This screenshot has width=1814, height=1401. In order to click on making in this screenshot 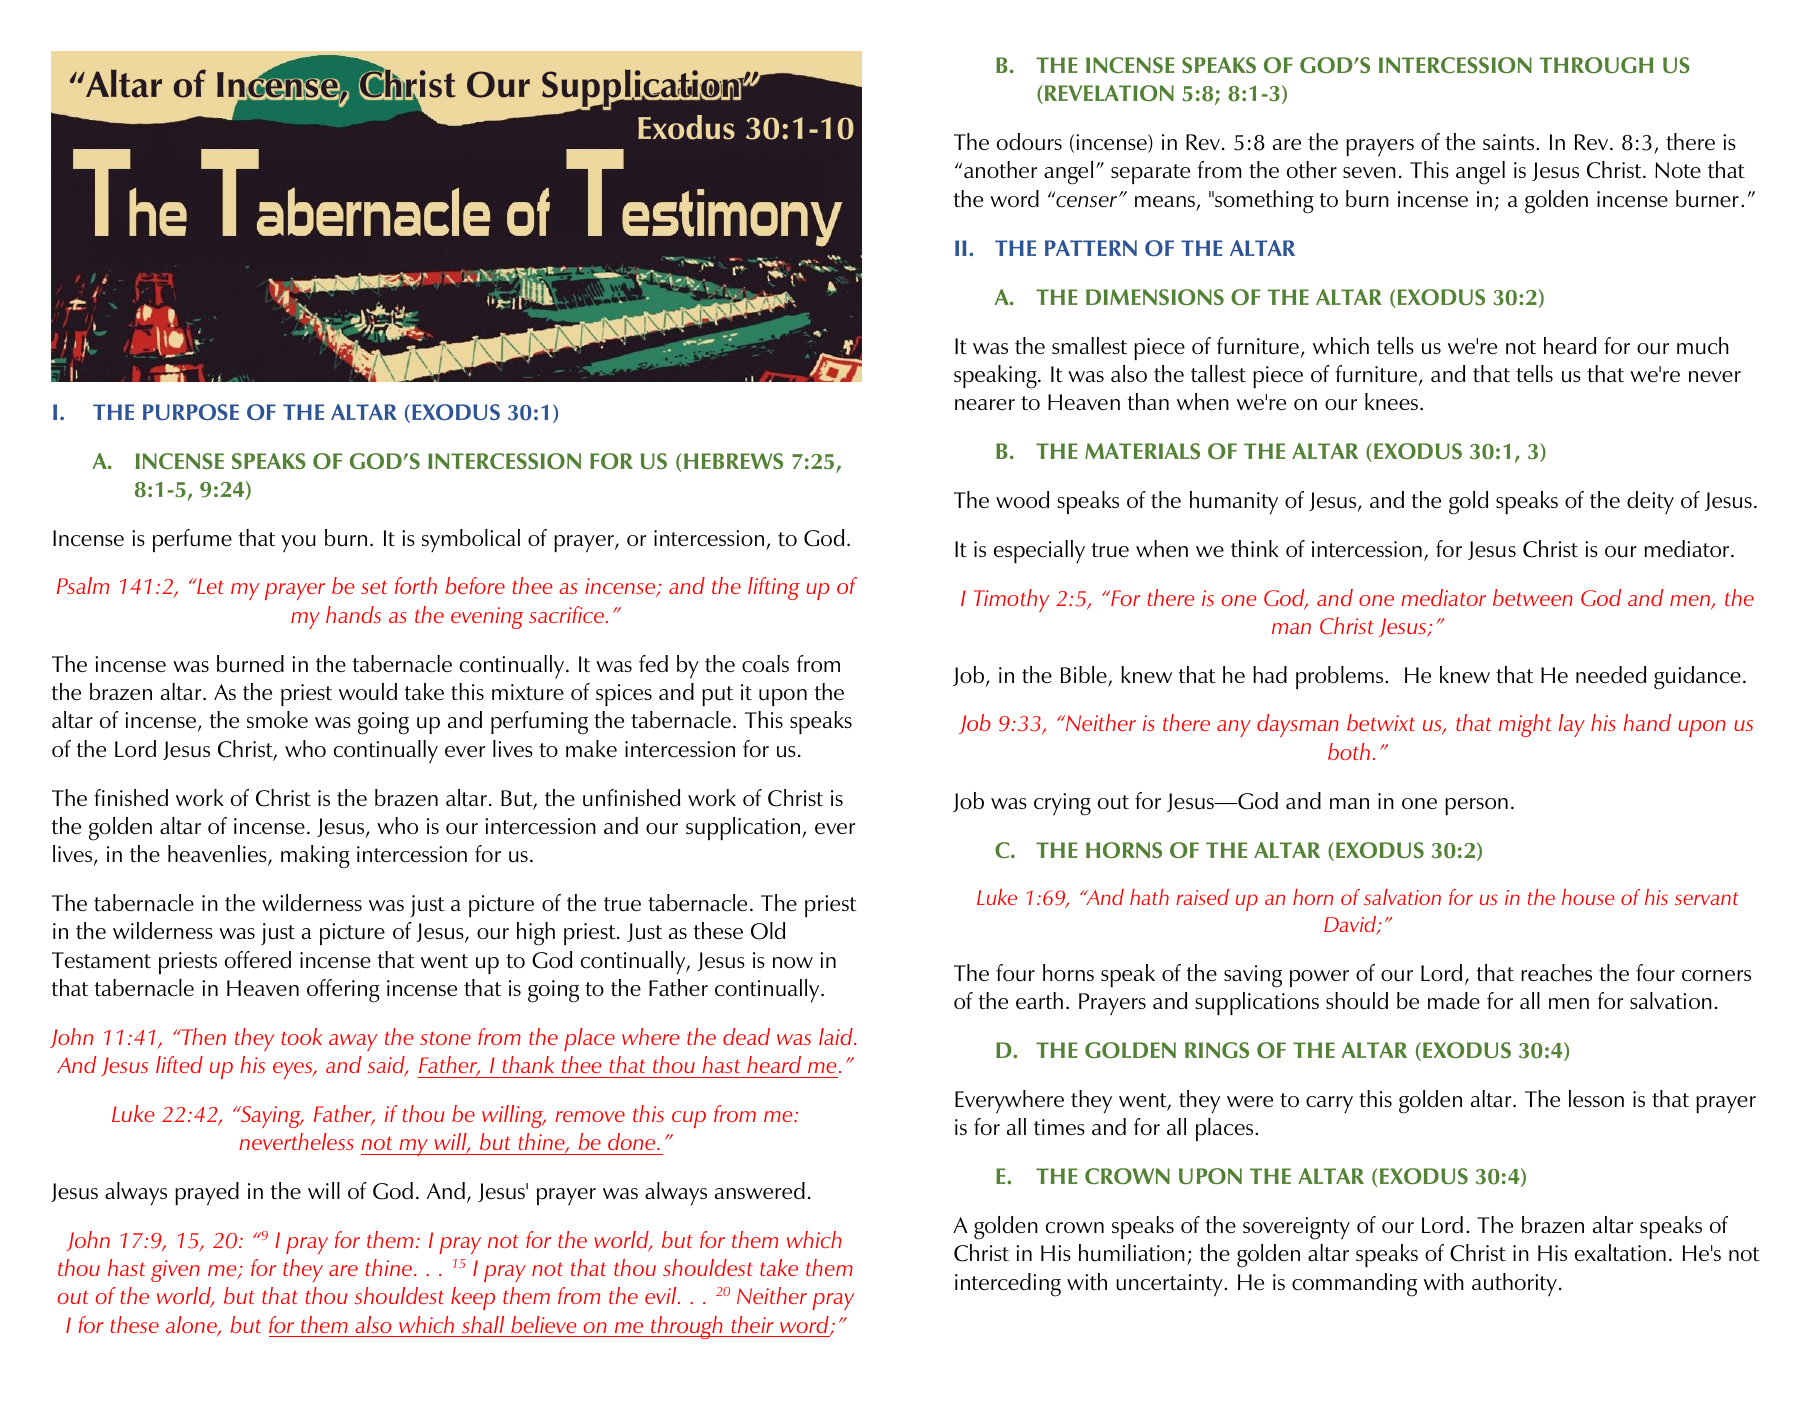, I will do `click(315, 857)`.
